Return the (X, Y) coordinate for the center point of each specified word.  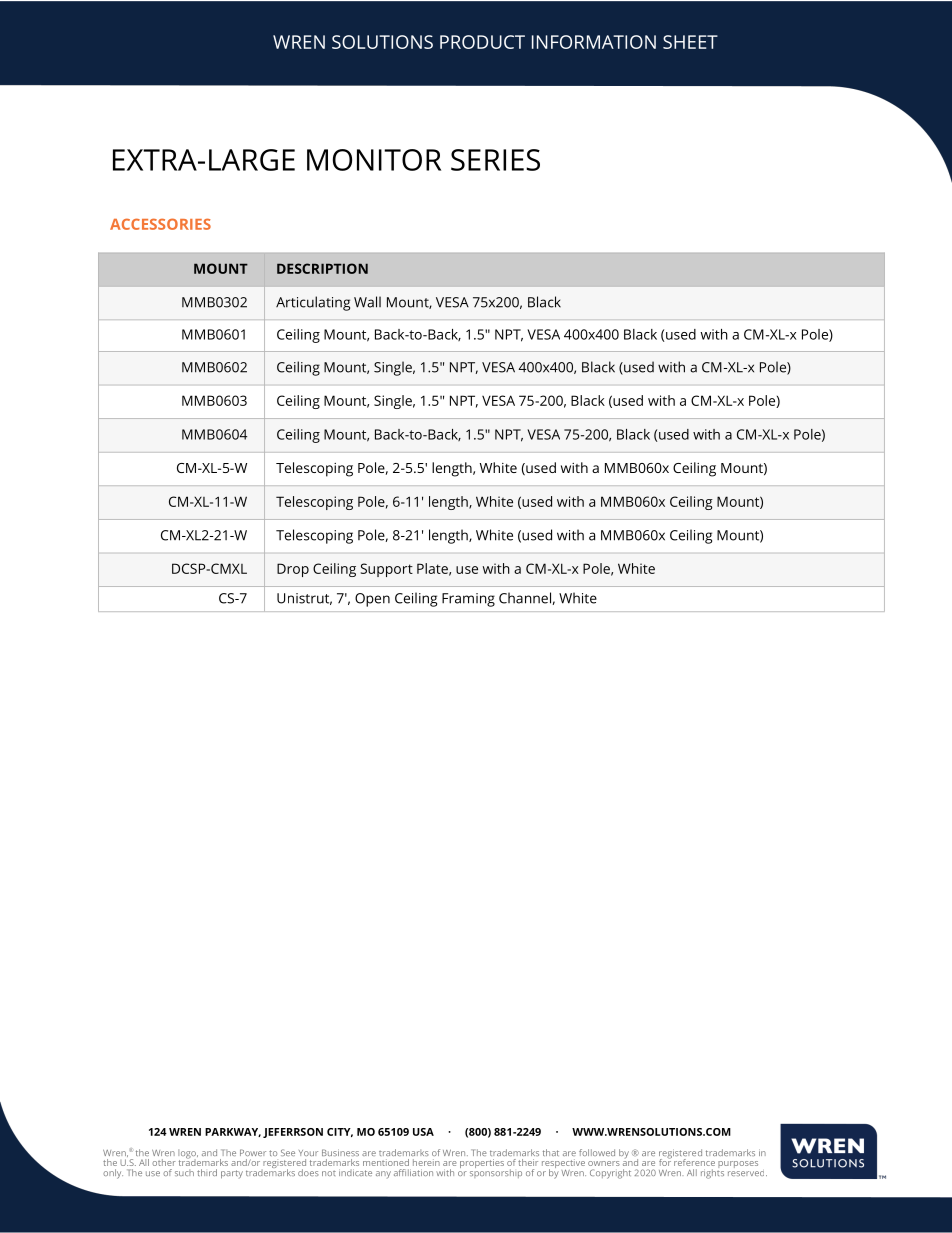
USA (423, 1132)
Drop (293, 570)
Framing (468, 600)
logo (188, 1155)
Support (387, 570)
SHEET (690, 42)
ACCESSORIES (160, 224)
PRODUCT (482, 42)
